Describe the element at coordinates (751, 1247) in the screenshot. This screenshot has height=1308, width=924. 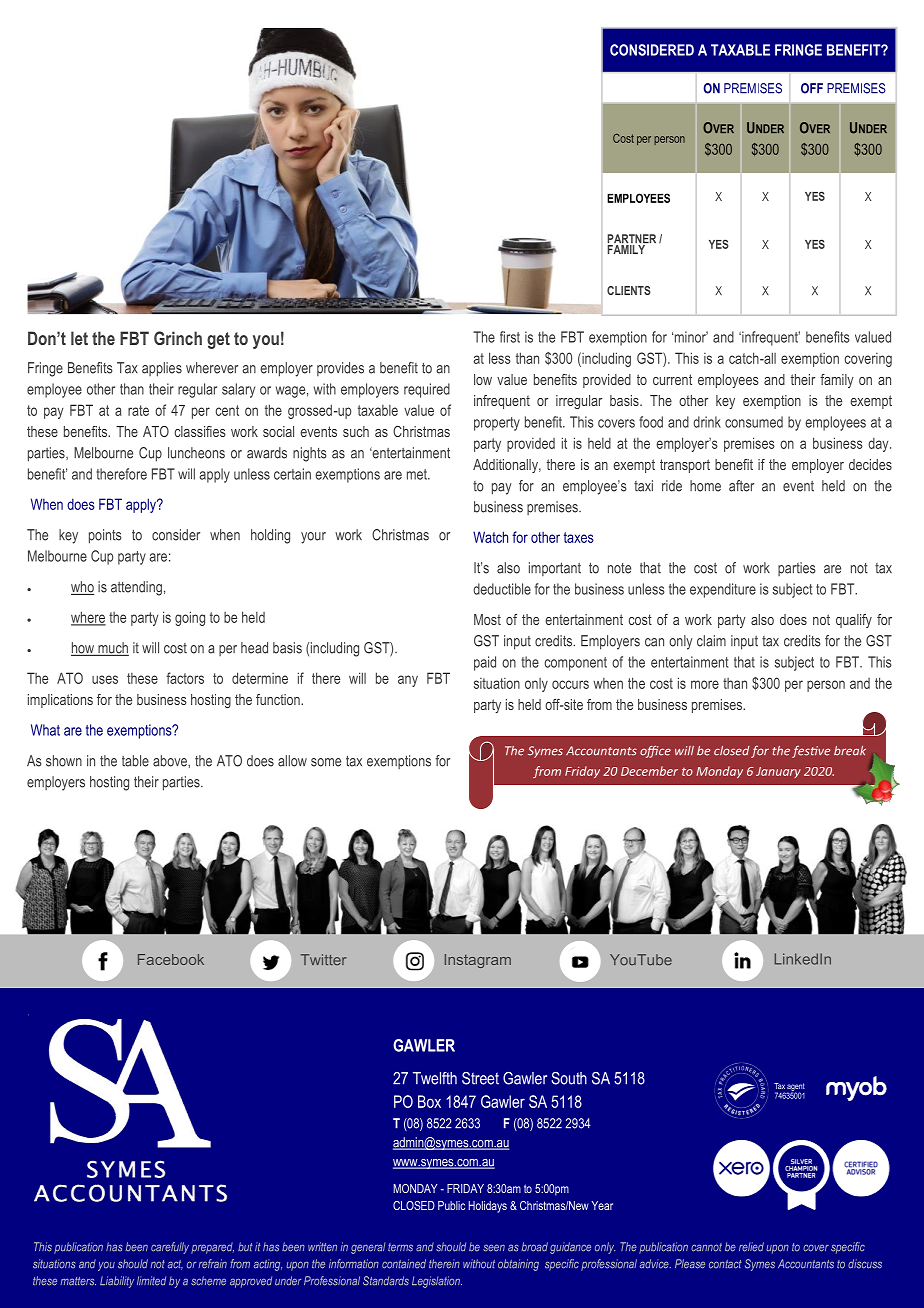
I see `relied` at that location.
